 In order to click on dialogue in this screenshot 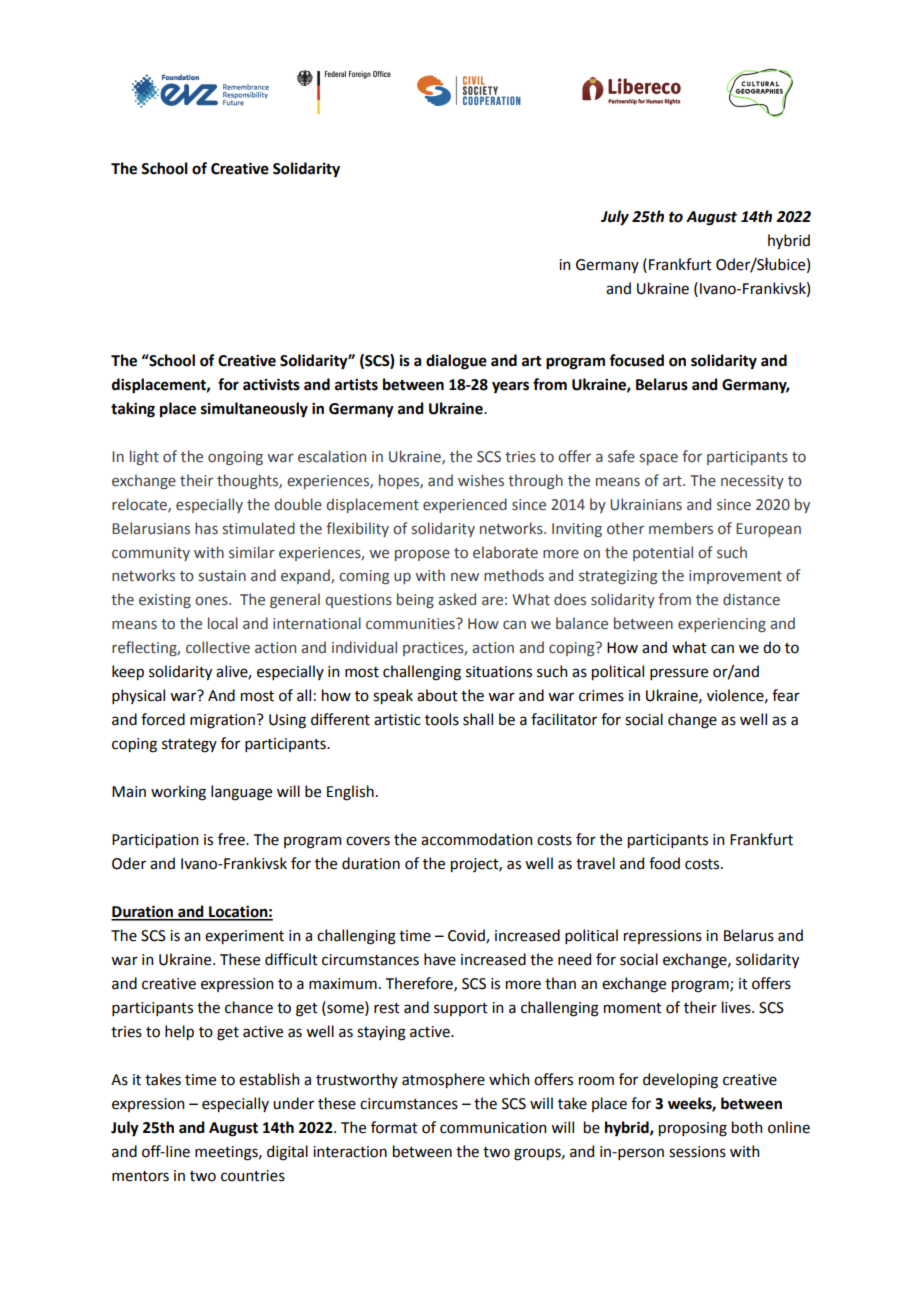, I will do `click(456, 362)`.
